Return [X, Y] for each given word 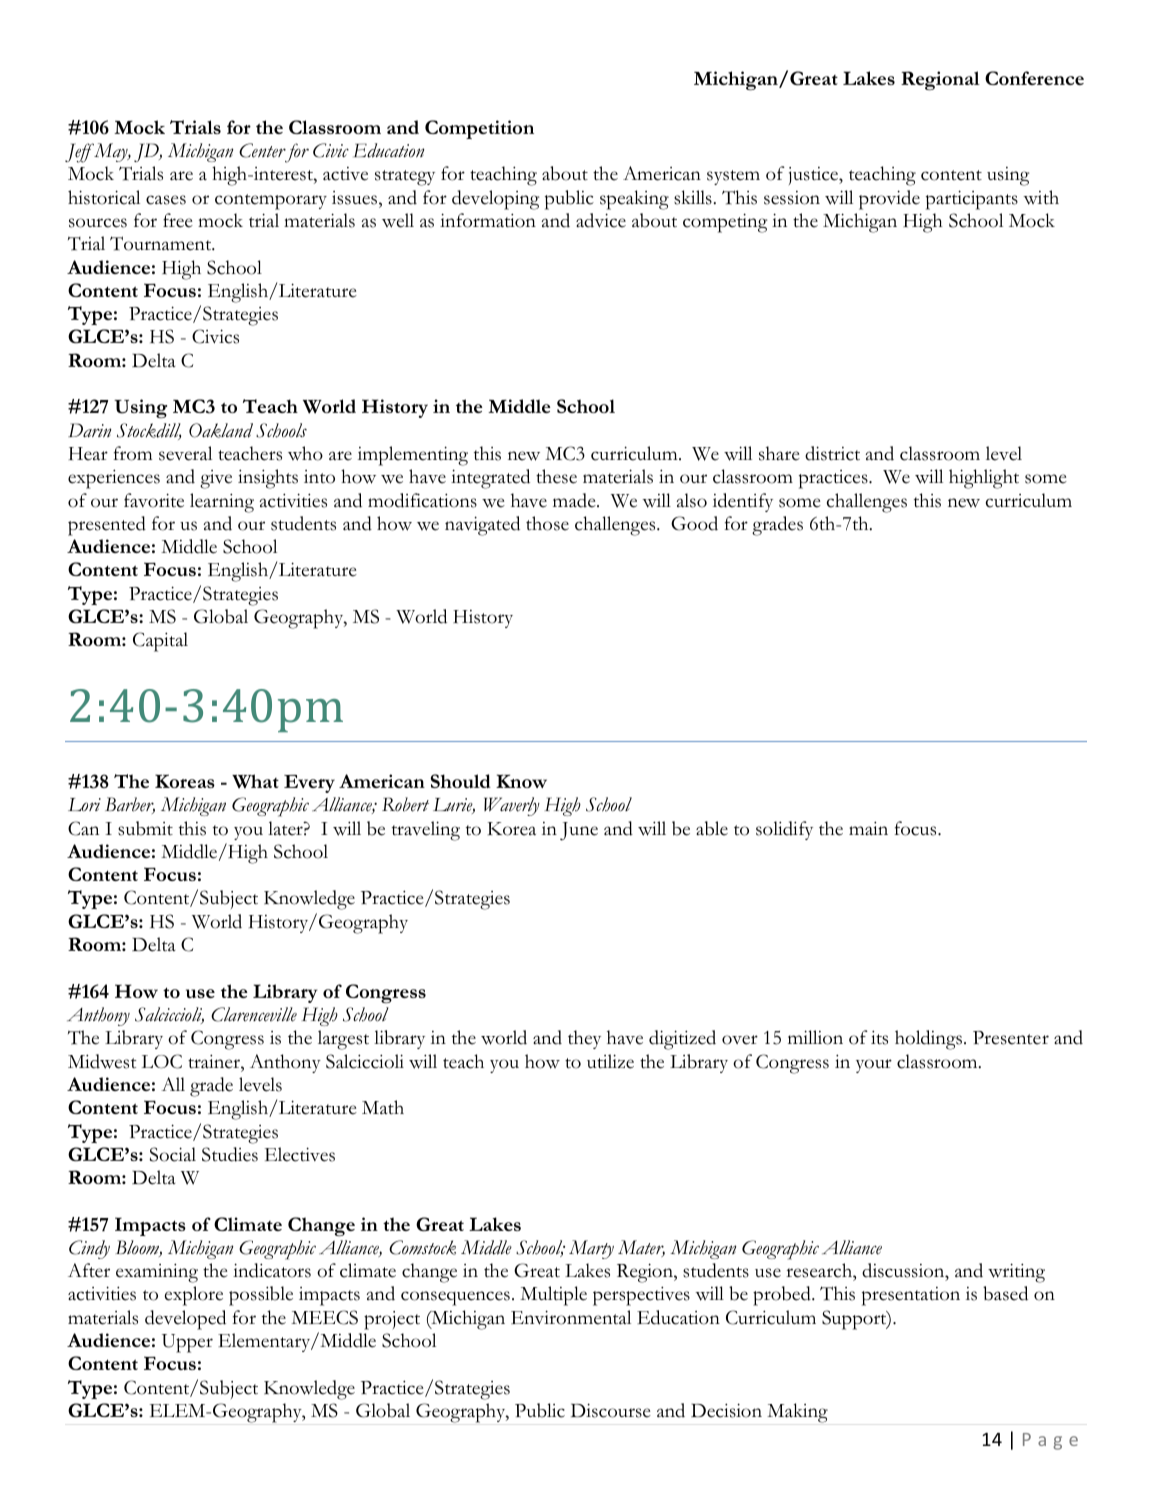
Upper [187, 1343]
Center [262, 150]
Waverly [512, 806]
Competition [479, 129]
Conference [1034, 78]
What [255, 781]
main [868, 828]
